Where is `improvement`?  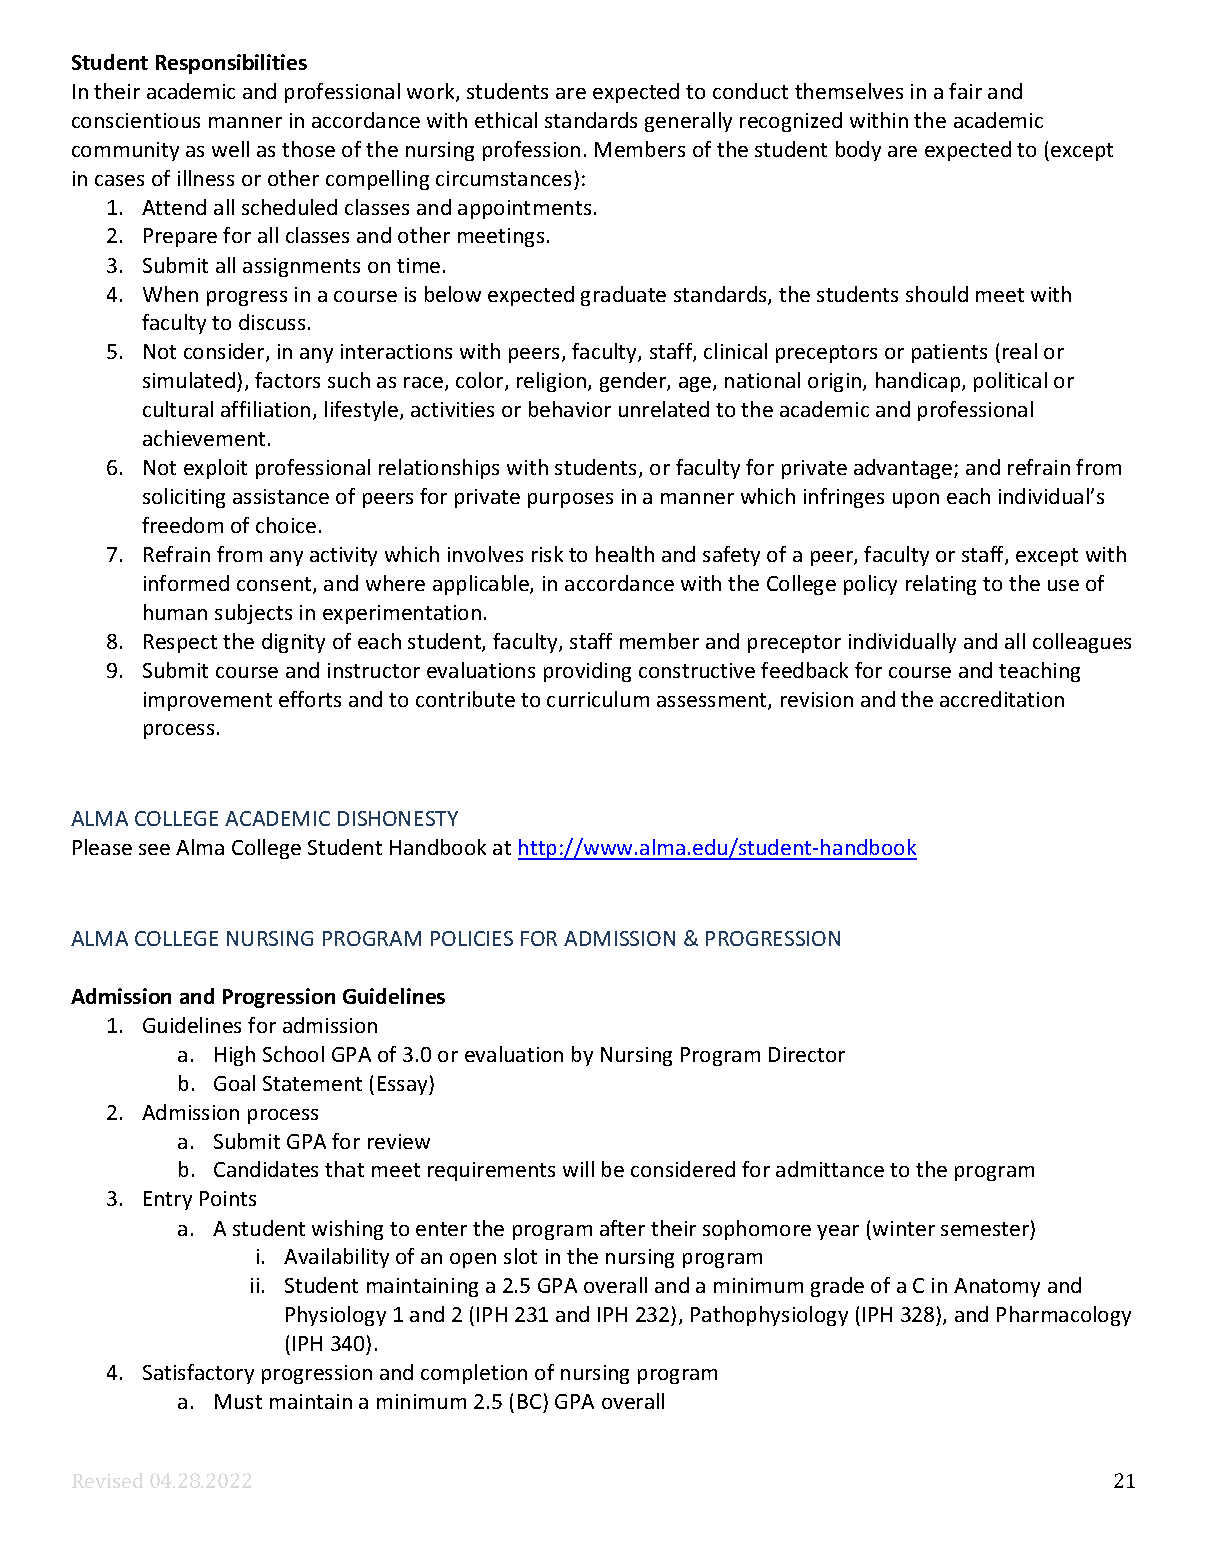
improvement is located at coordinates (208, 701).
